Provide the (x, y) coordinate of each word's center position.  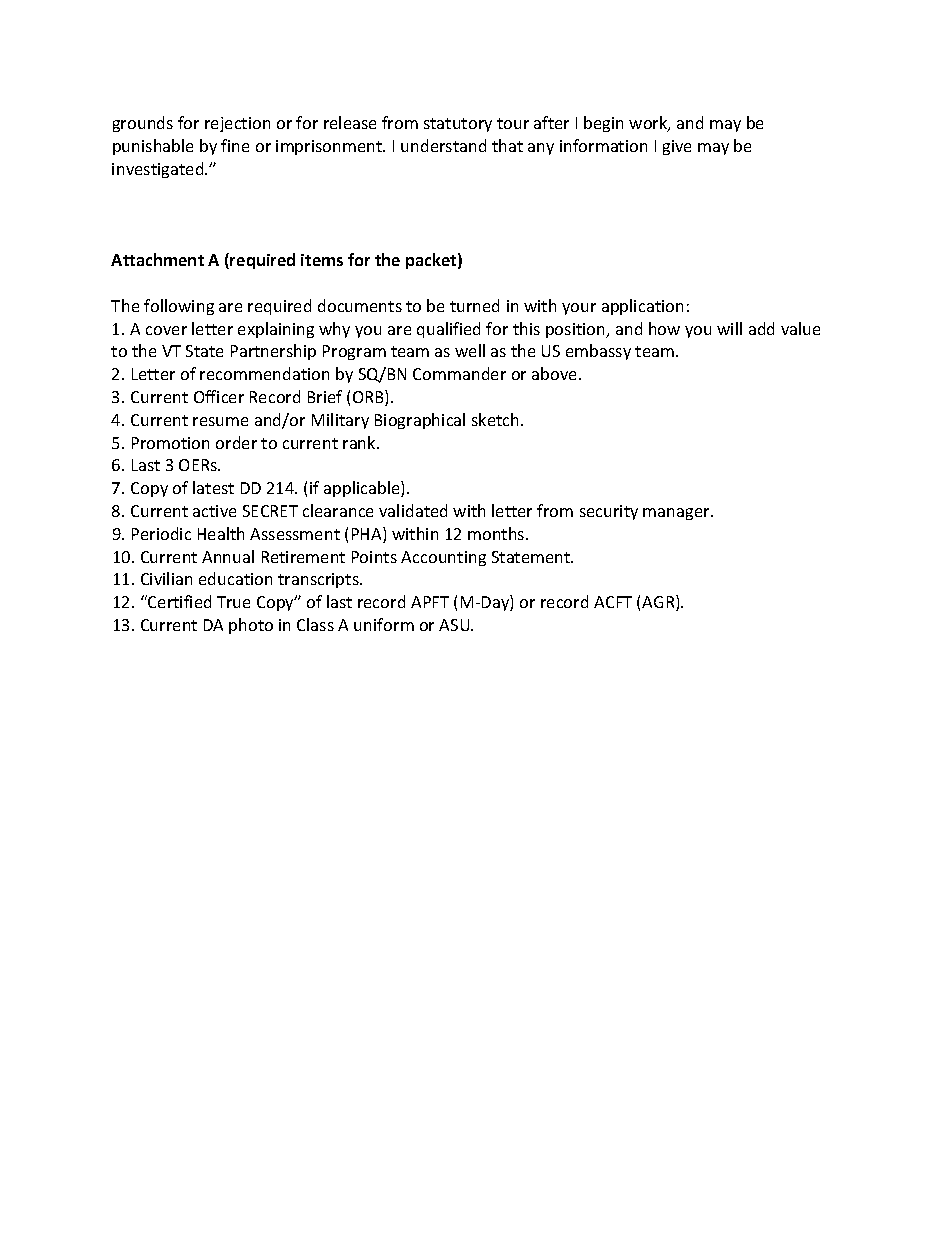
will (729, 328)
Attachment (157, 259)
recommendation (264, 373)
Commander (459, 373)
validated (413, 510)
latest (213, 487)
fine (235, 145)
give (677, 147)
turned (474, 305)
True (233, 602)
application (642, 307)
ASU (455, 625)
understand (443, 145)
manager (677, 514)
